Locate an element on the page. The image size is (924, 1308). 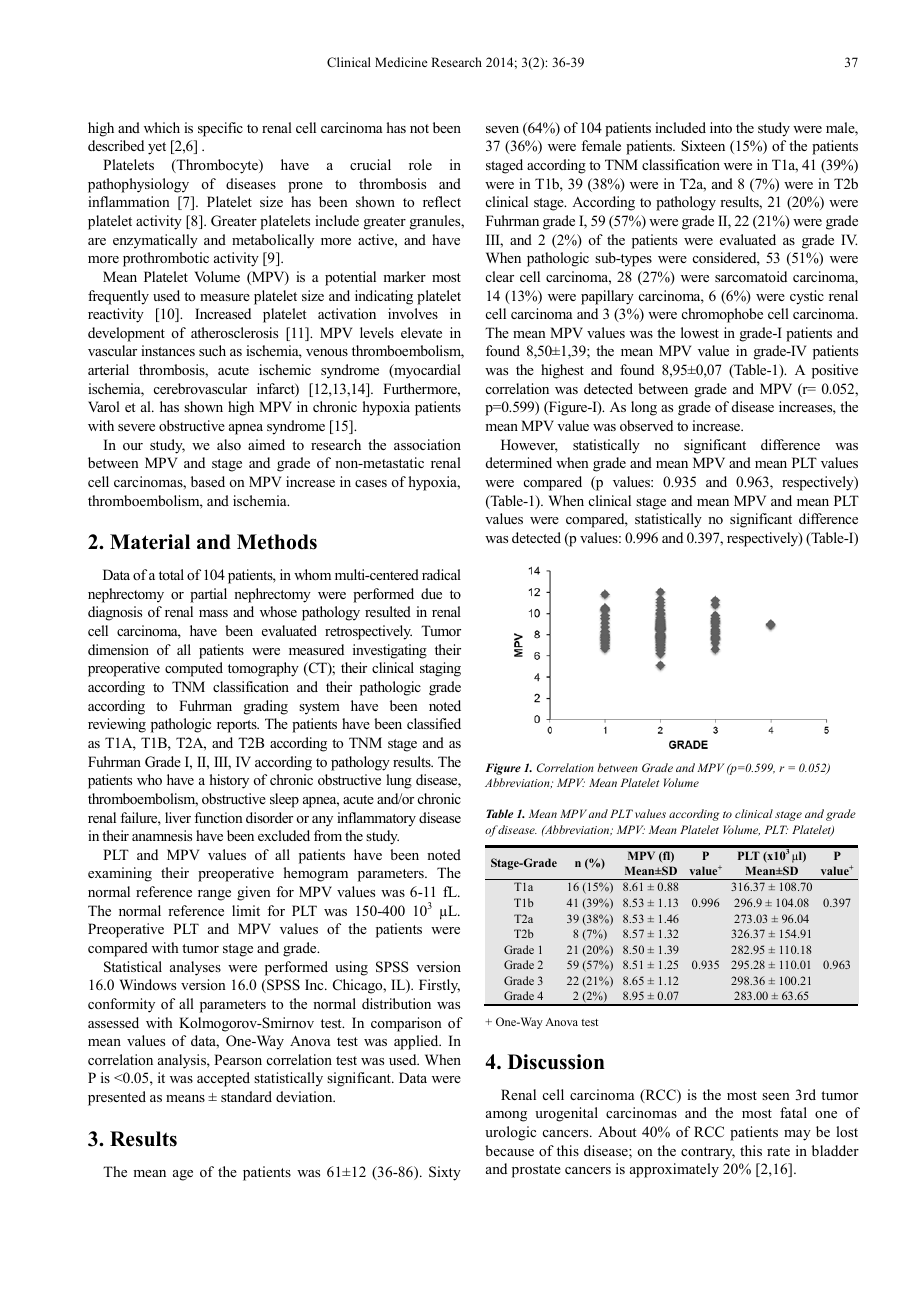
also is located at coordinates (229, 444).
